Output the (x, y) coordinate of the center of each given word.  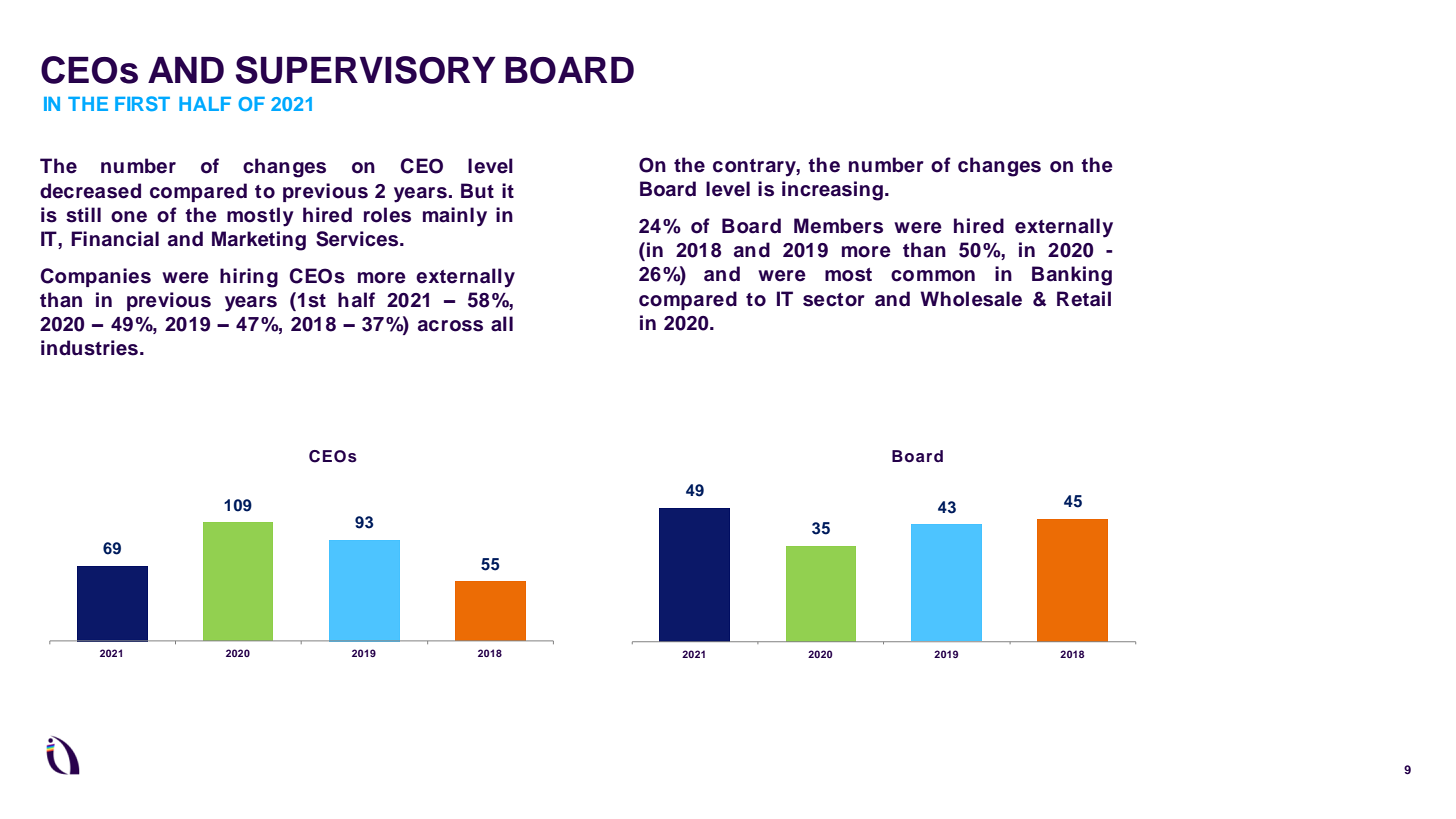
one (129, 217)
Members (838, 226)
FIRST (142, 103)
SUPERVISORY (365, 70)
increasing (832, 191)
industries (89, 348)
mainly (455, 217)
